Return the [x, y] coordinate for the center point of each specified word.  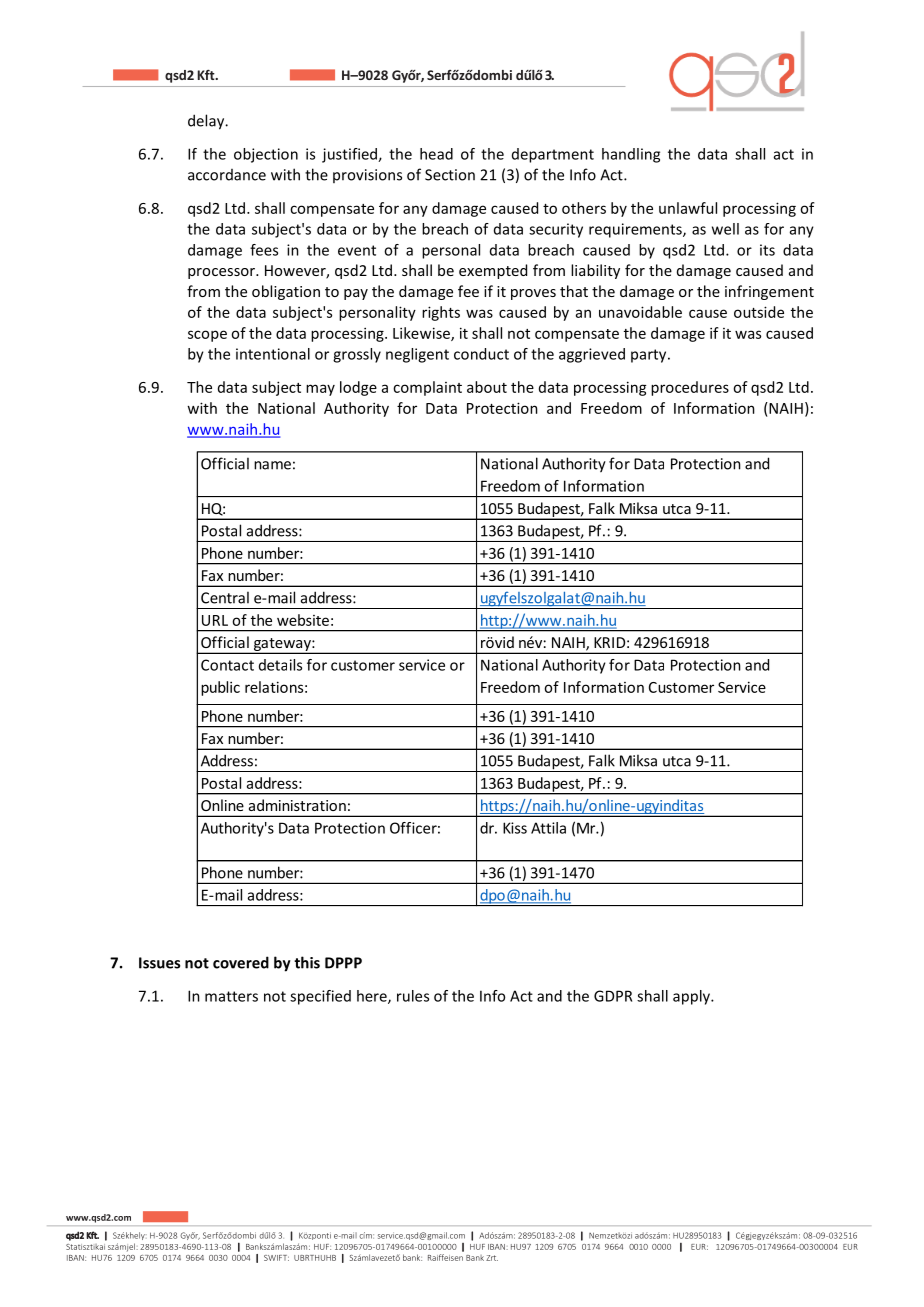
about [487, 387]
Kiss [515, 828]
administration [297, 805]
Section [450, 175]
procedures [690, 388]
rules [413, 996]
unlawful [688, 208]
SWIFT [276, 1258]
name [272, 465]
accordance [227, 175]
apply [693, 997]
